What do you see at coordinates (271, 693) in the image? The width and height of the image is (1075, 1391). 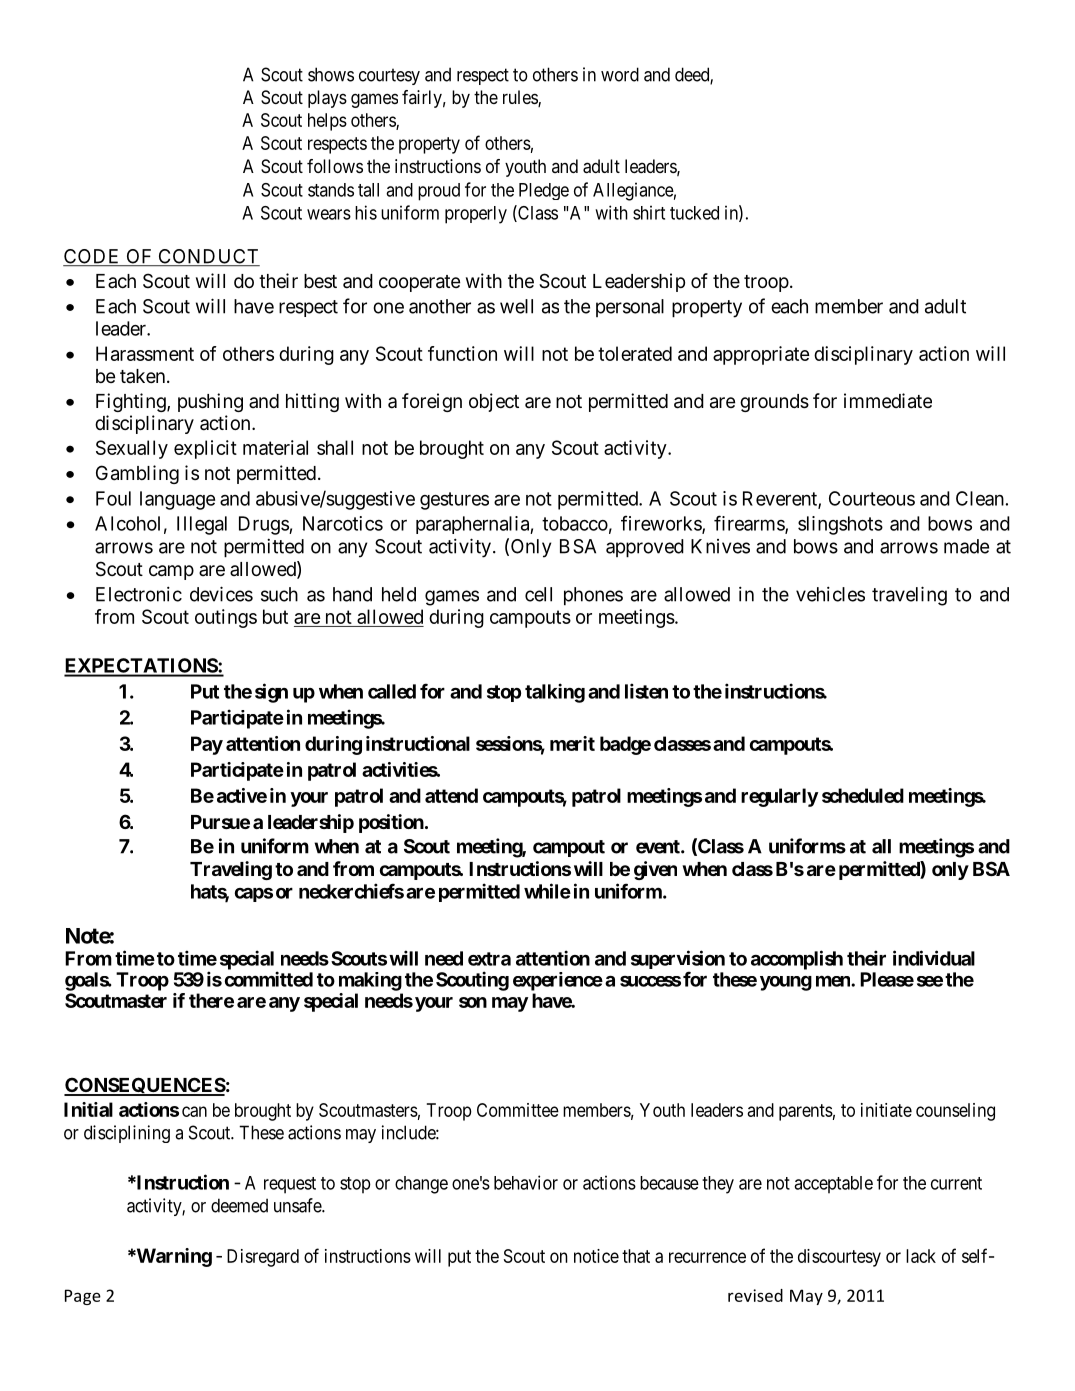 I see `sign` at bounding box center [271, 693].
